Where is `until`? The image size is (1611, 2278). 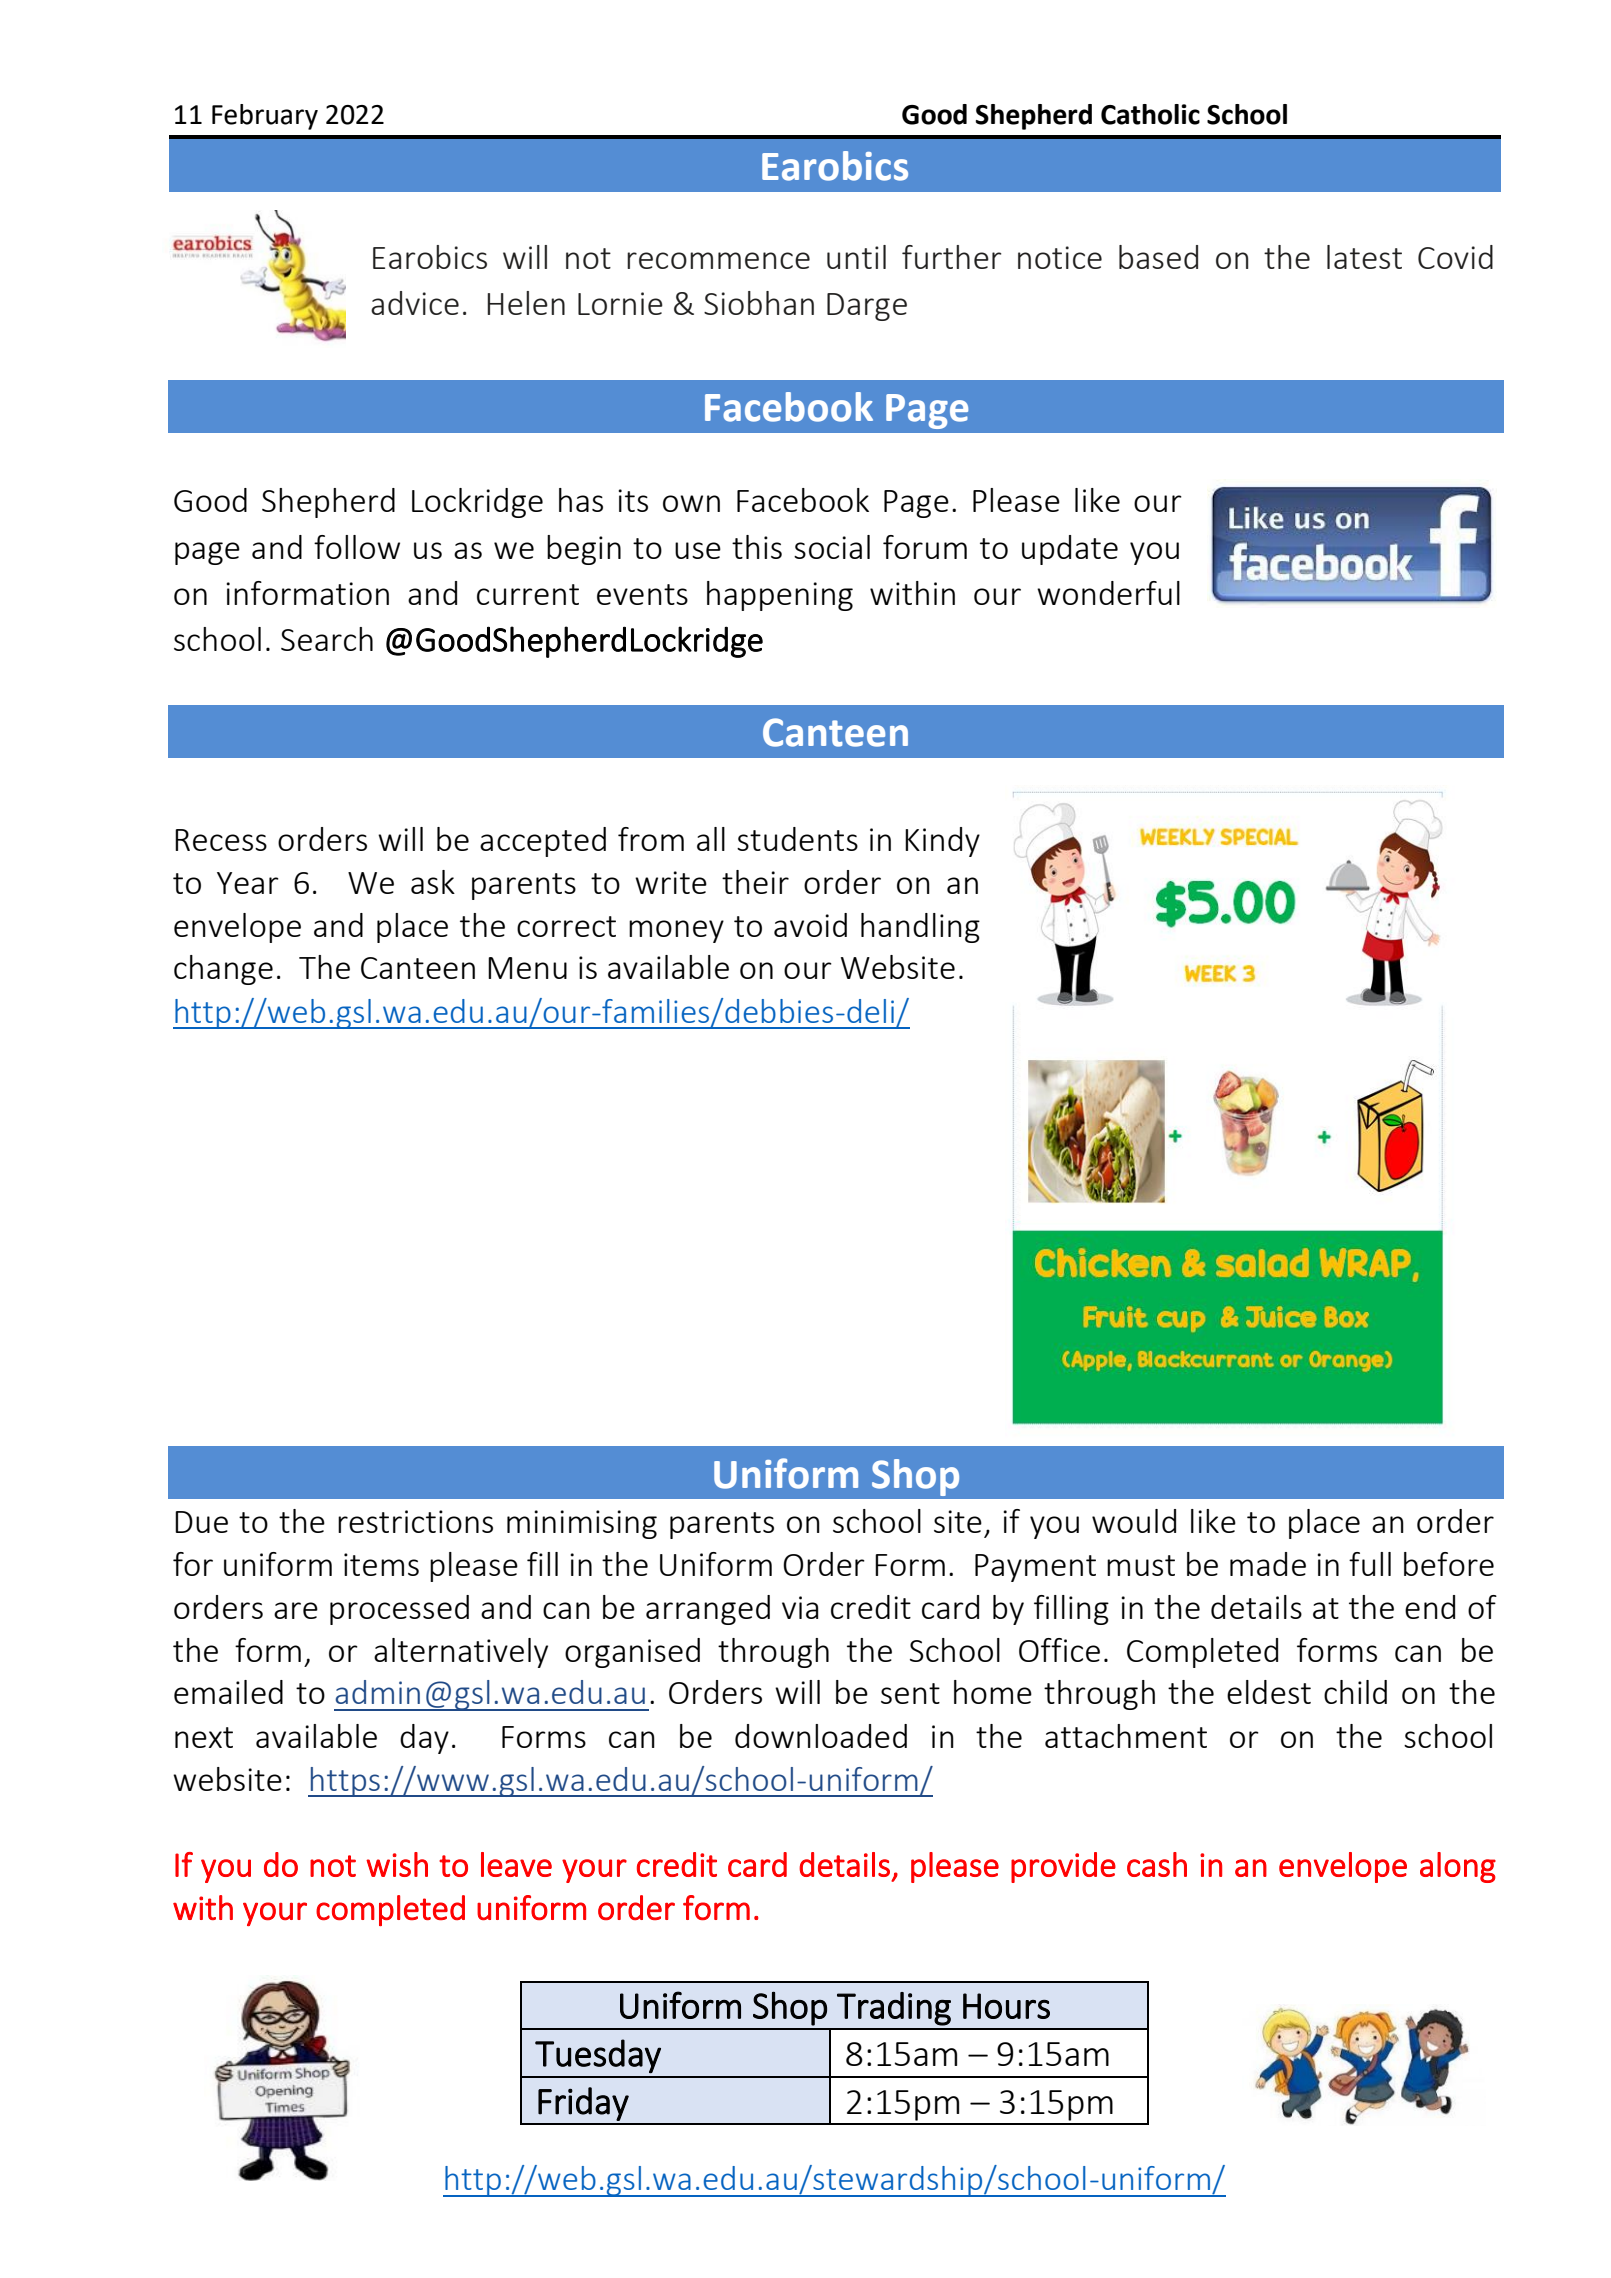
until is located at coordinates (856, 257).
